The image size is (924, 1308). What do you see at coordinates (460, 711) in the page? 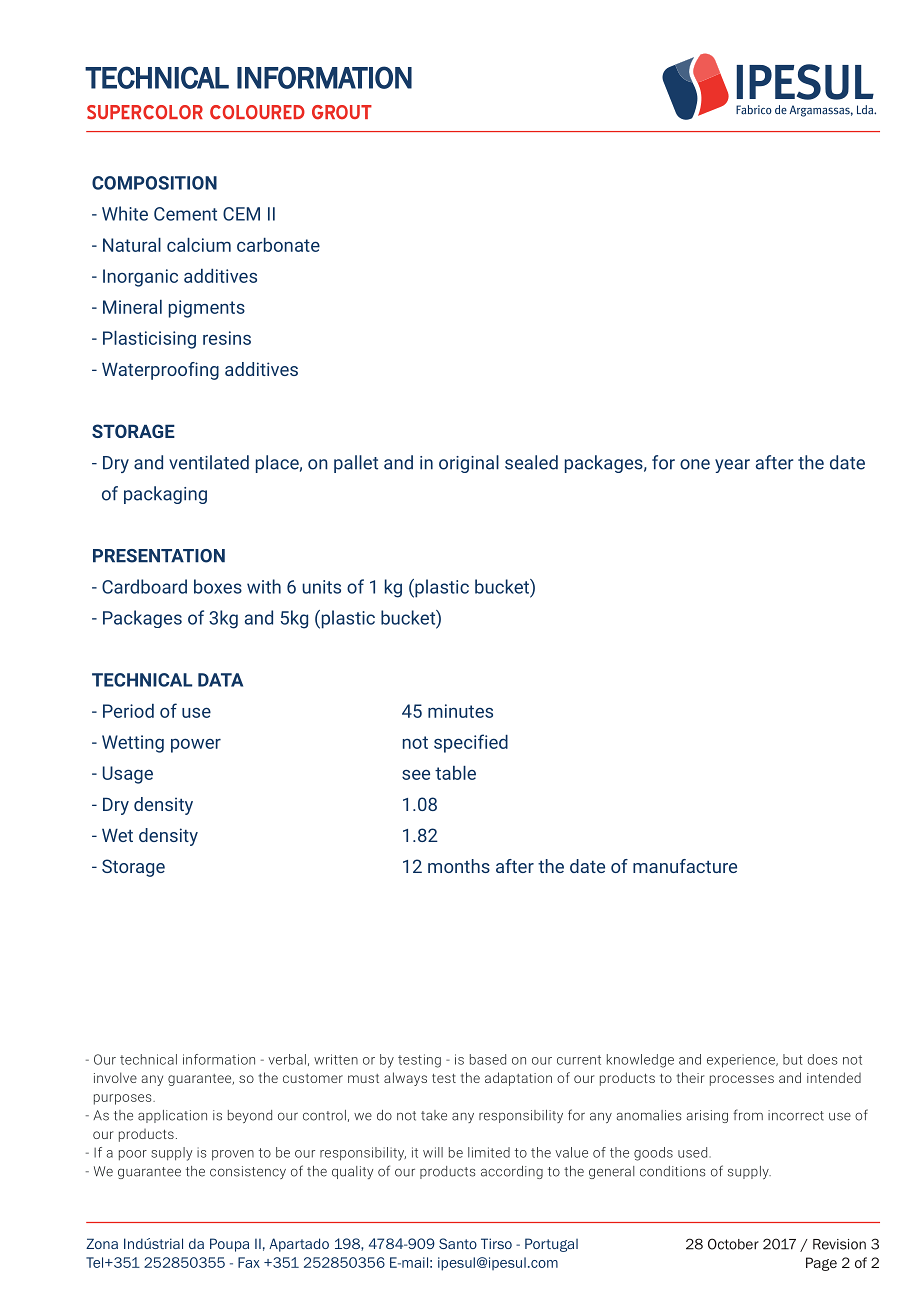
I see `minutes` at bounding box center [460, 711].
